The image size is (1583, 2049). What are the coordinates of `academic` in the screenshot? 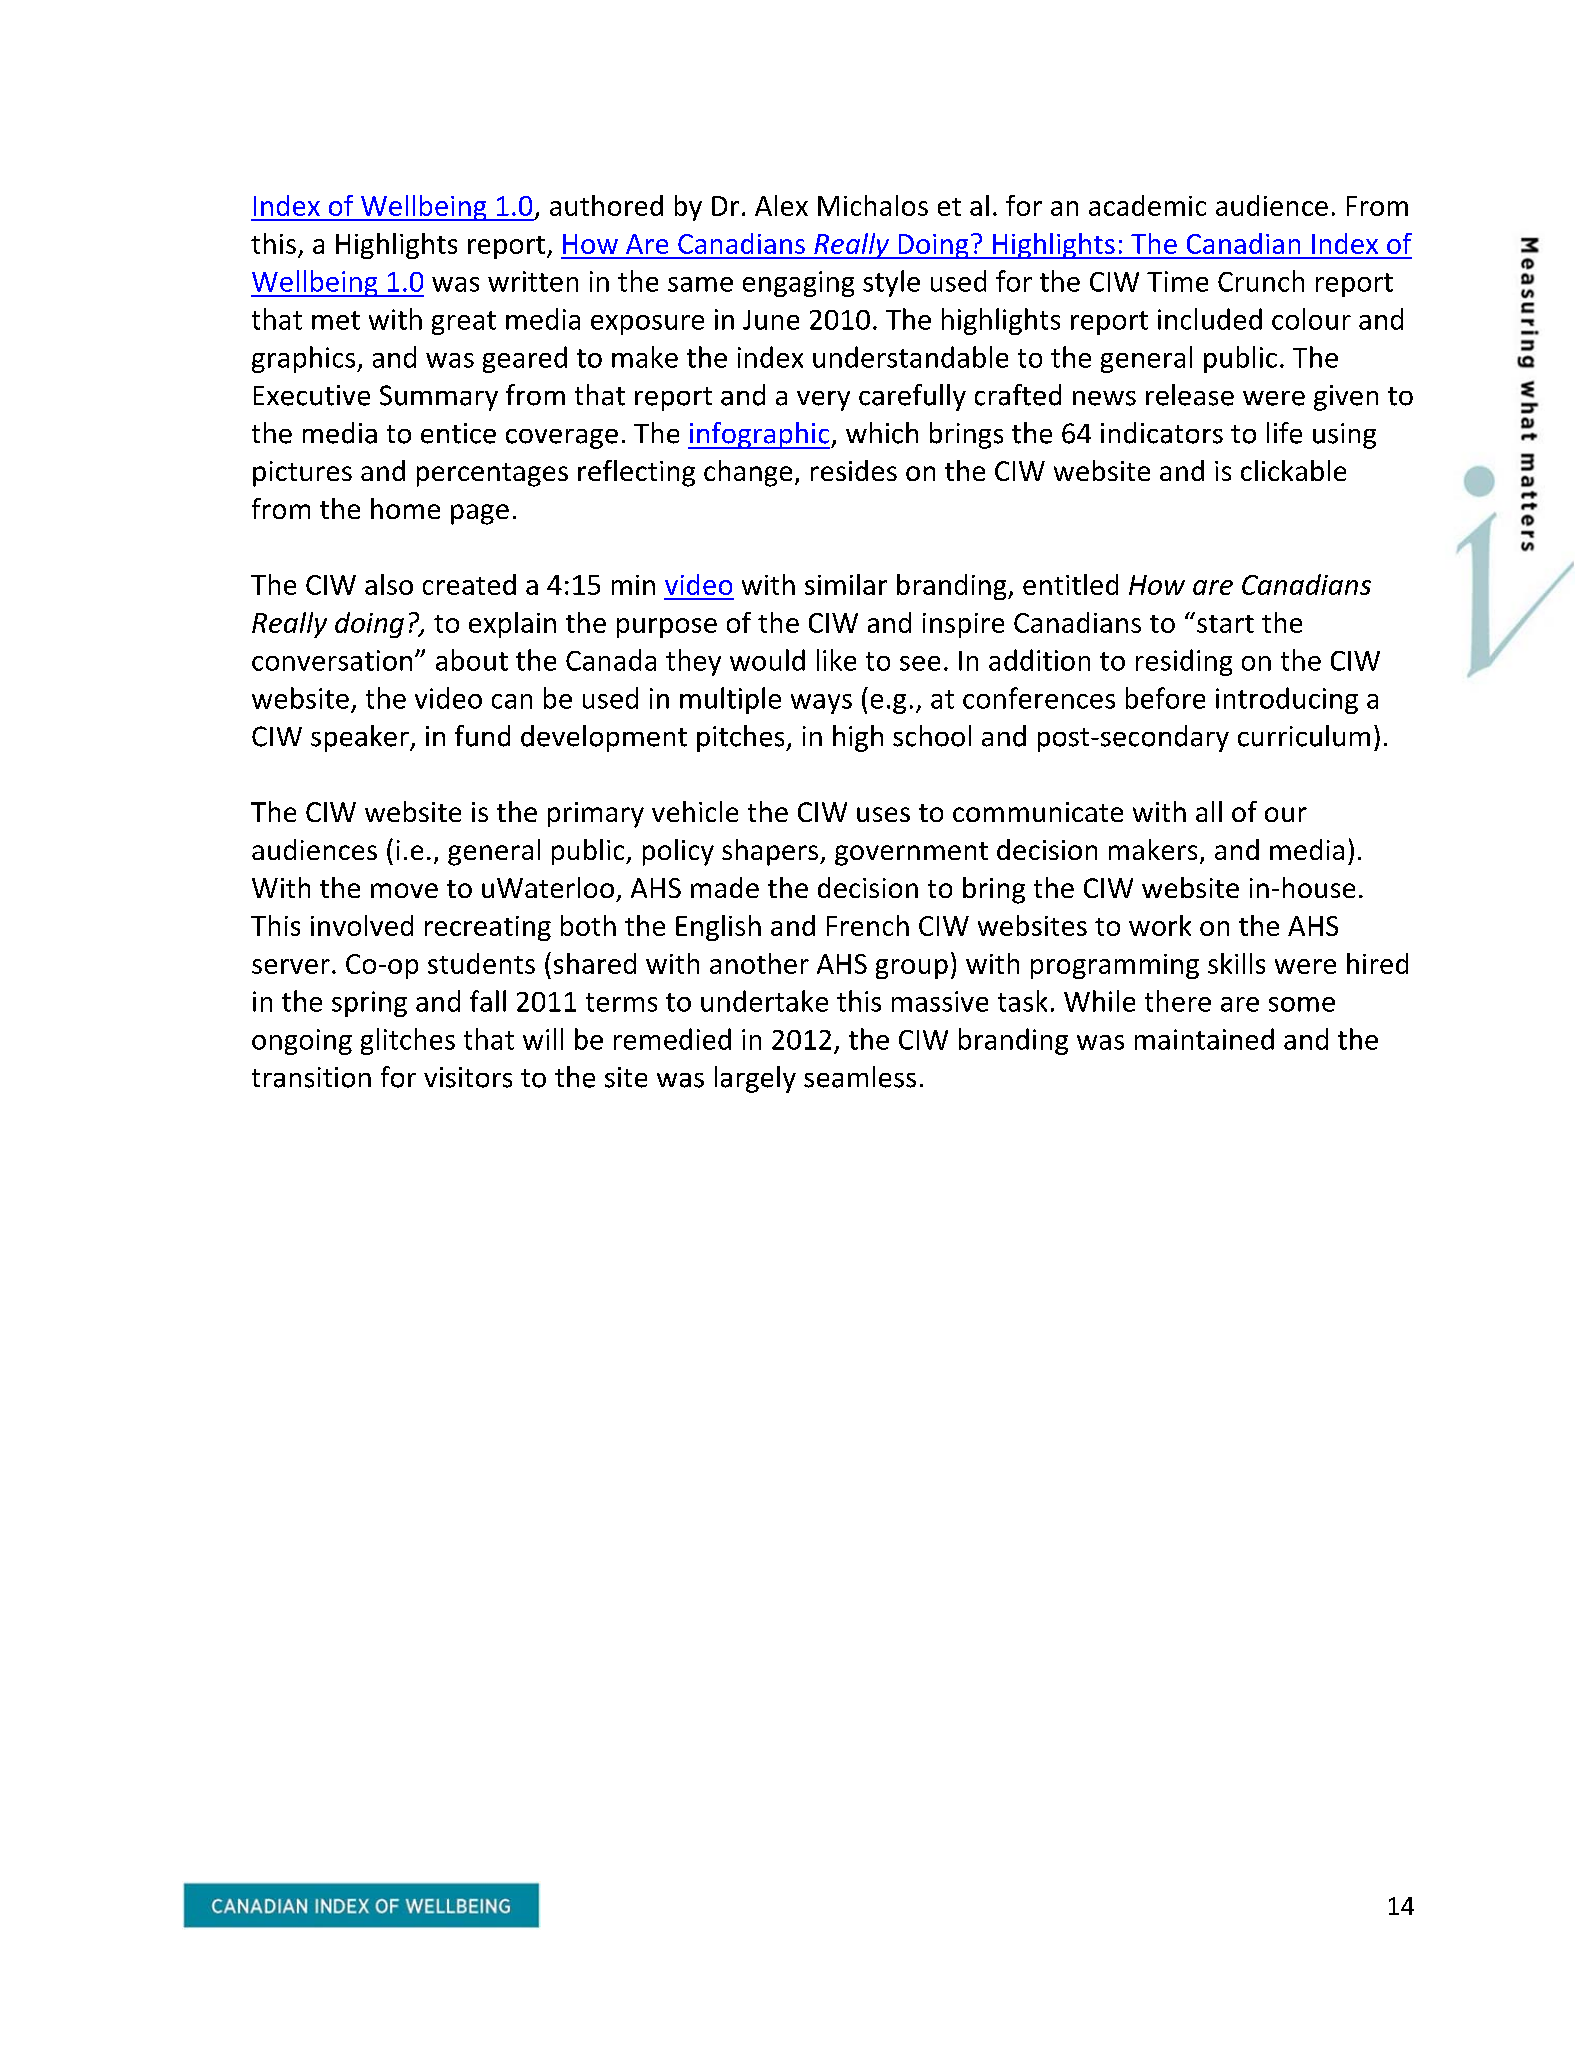 It's located at (1147, 205).
